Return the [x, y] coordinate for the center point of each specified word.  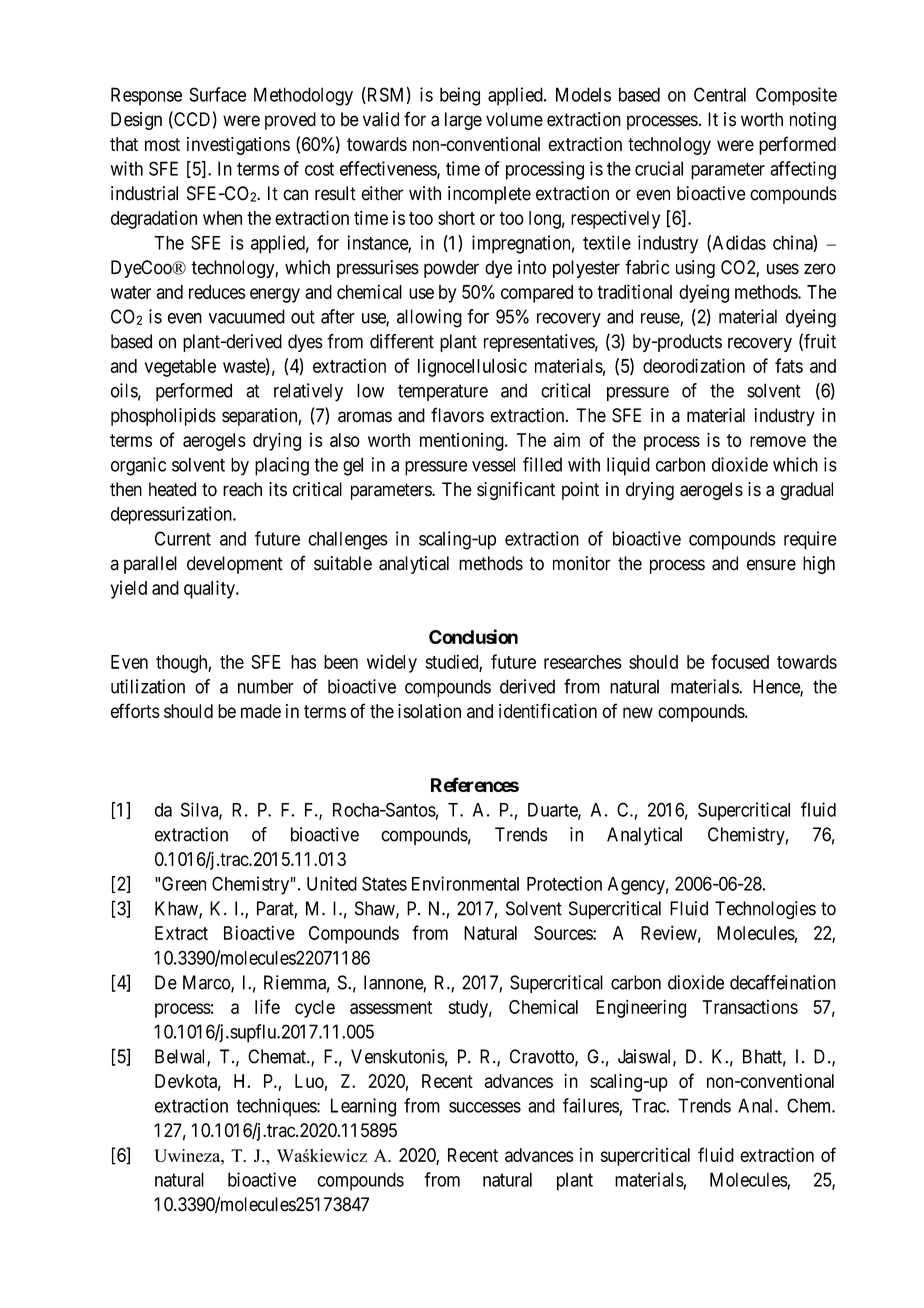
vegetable [180, 368]
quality [210, 589]
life [267, 1006]
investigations [238, 146]
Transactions [750, 1007]
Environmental [465, 883]
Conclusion [473, 636]
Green [184, 883]
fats [789, 365]
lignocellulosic [472, 367]
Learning [363, 1107]
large [463, 121]
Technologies [765, 910]
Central [720, 94]
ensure [771, 565]
